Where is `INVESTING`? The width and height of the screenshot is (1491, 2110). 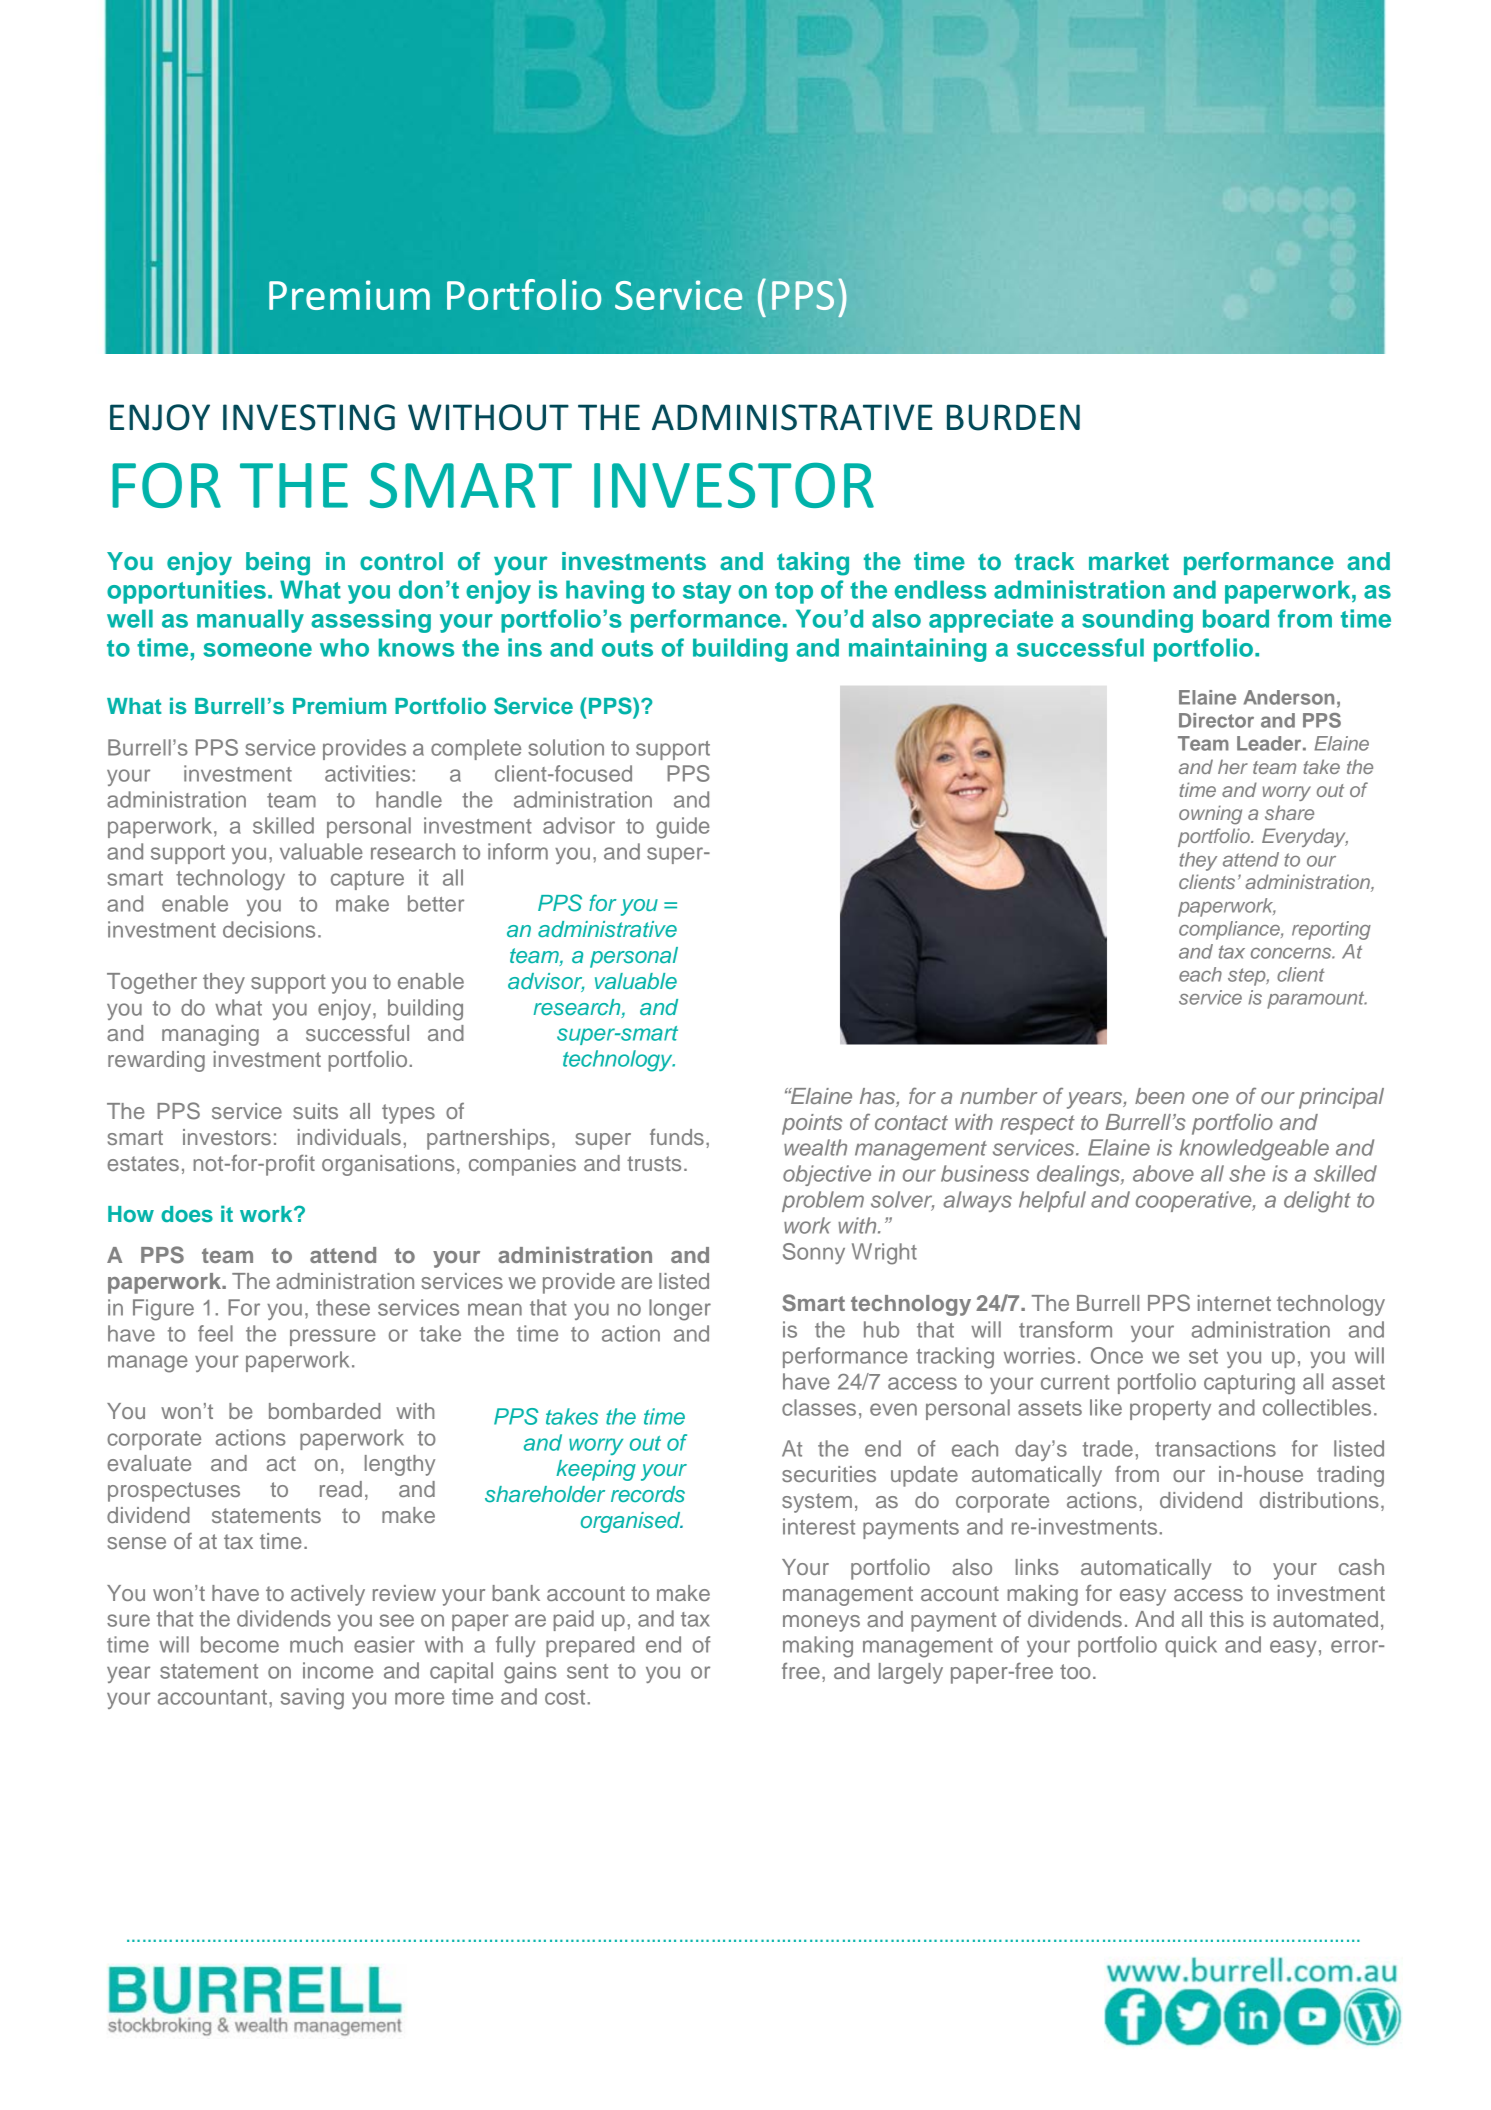
INVESTING is located at coordinates (309, 417).
